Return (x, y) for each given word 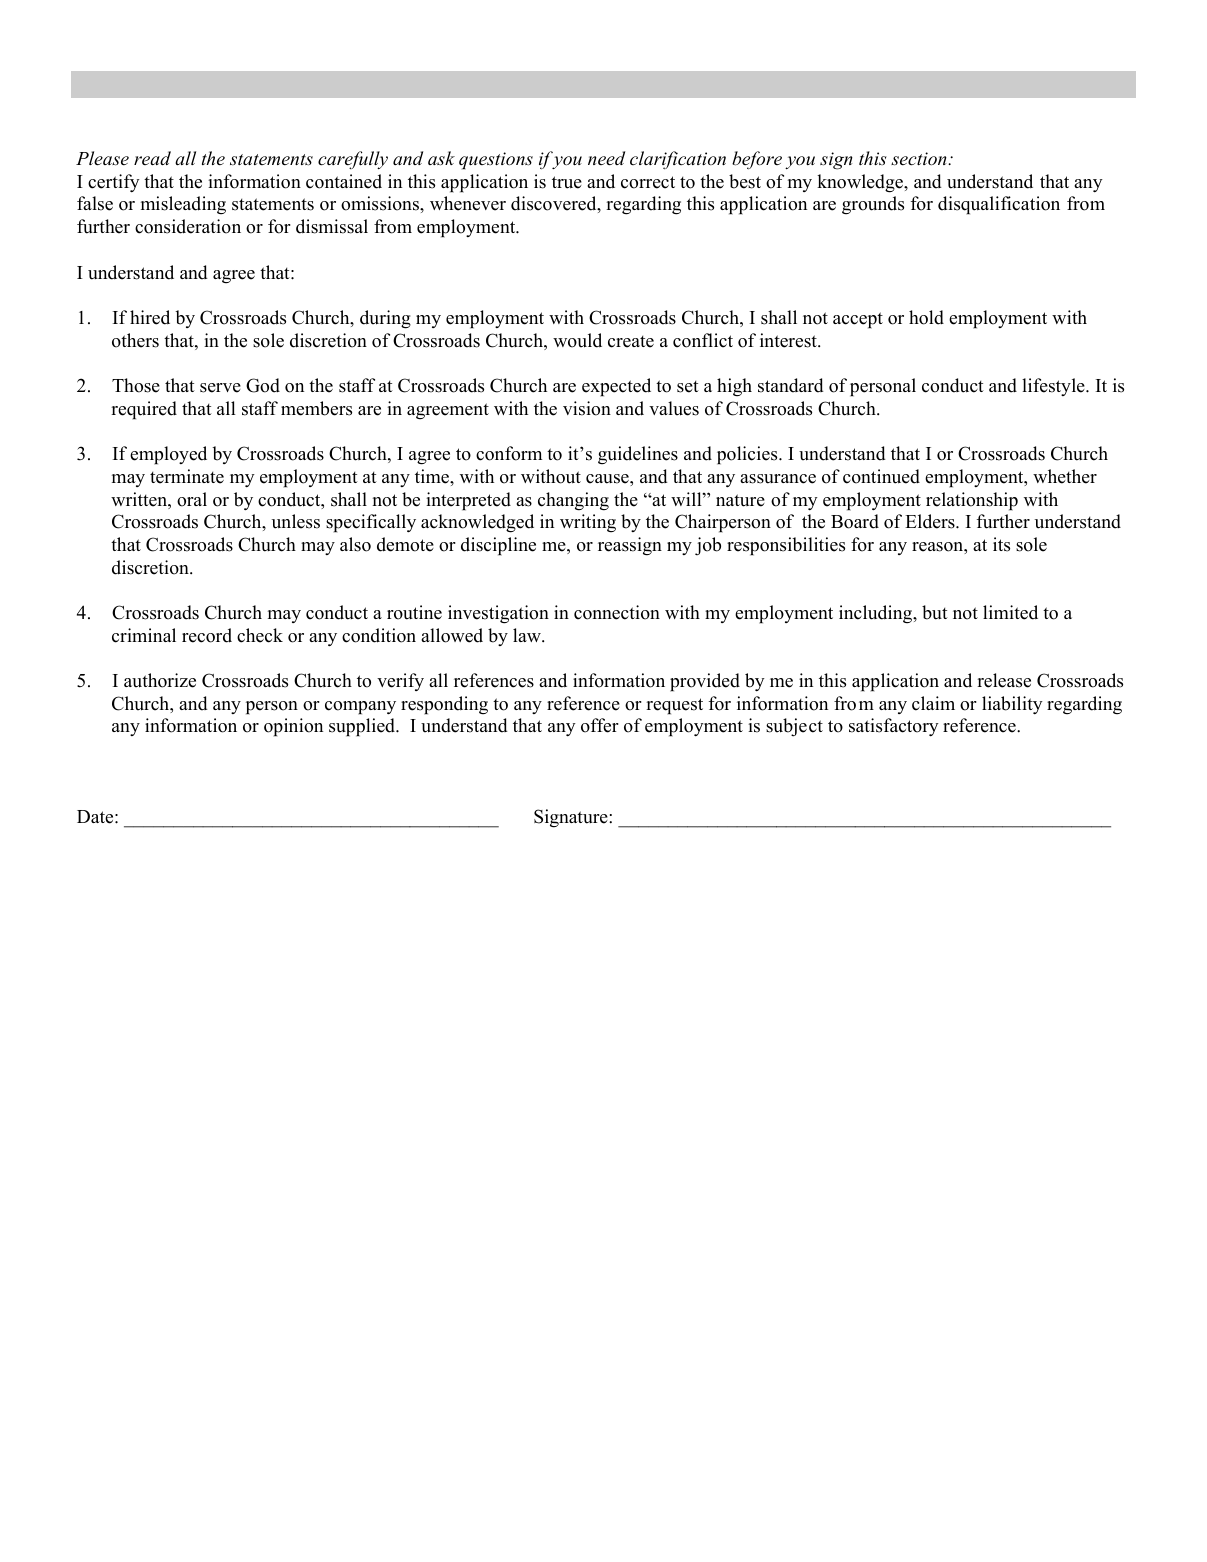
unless (296, 521)
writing (588, 523)
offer (600, 725)
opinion (293, 727)
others (135, 340)
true (567, 182)
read (152, 158)
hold (926, 317)
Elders (931, 521)
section (920, 159)
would (577, 340)
